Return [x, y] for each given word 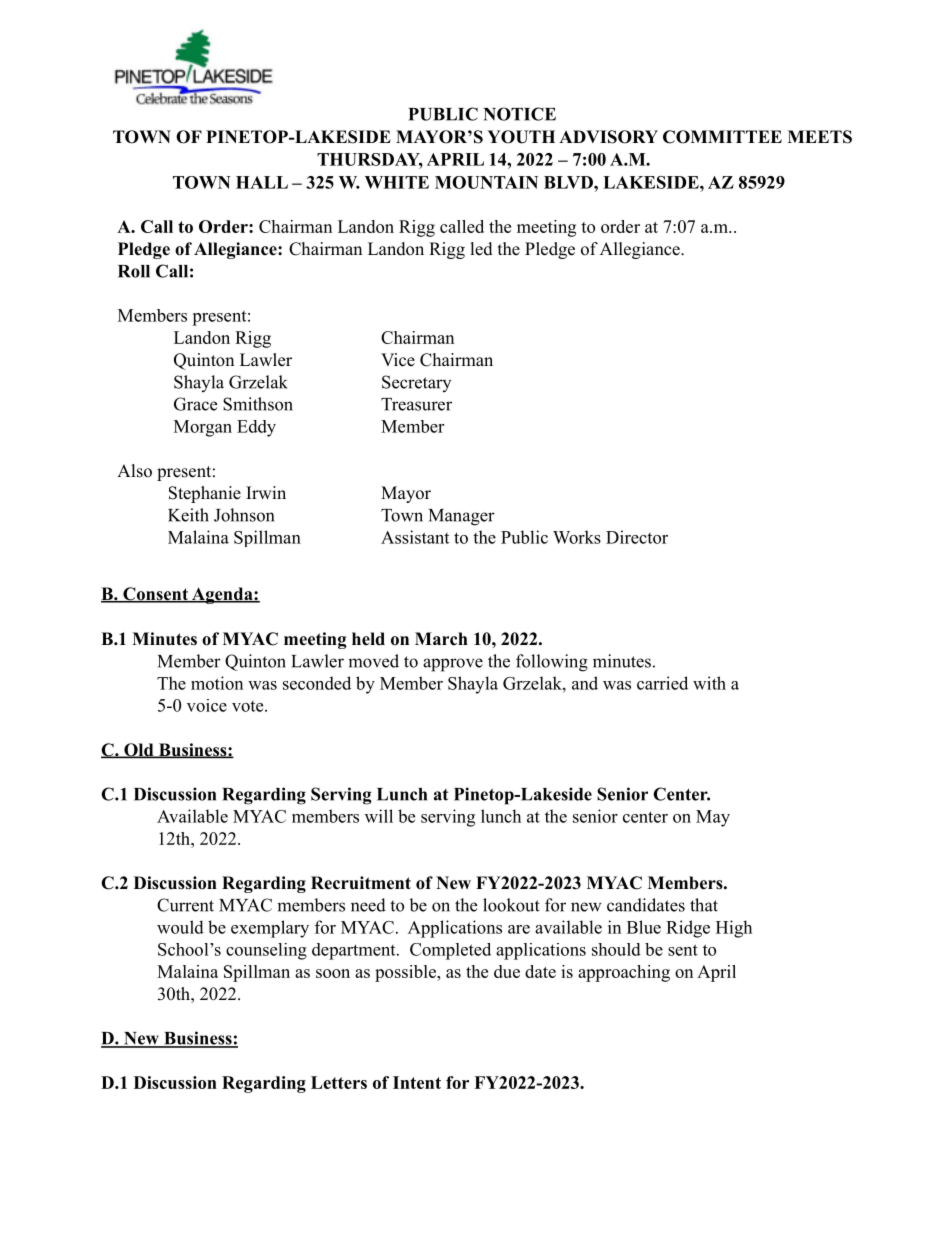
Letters [339, 1082]
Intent [417, 1082]
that [704, 905]
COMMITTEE [722, 137]
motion [217, 683]
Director [637, 537]
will [379, 816]
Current [185, 905]
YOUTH [521, 137]
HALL [262, 182]
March [441, 639]
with [709, 683]
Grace [195, 404]
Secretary [416, 383]
